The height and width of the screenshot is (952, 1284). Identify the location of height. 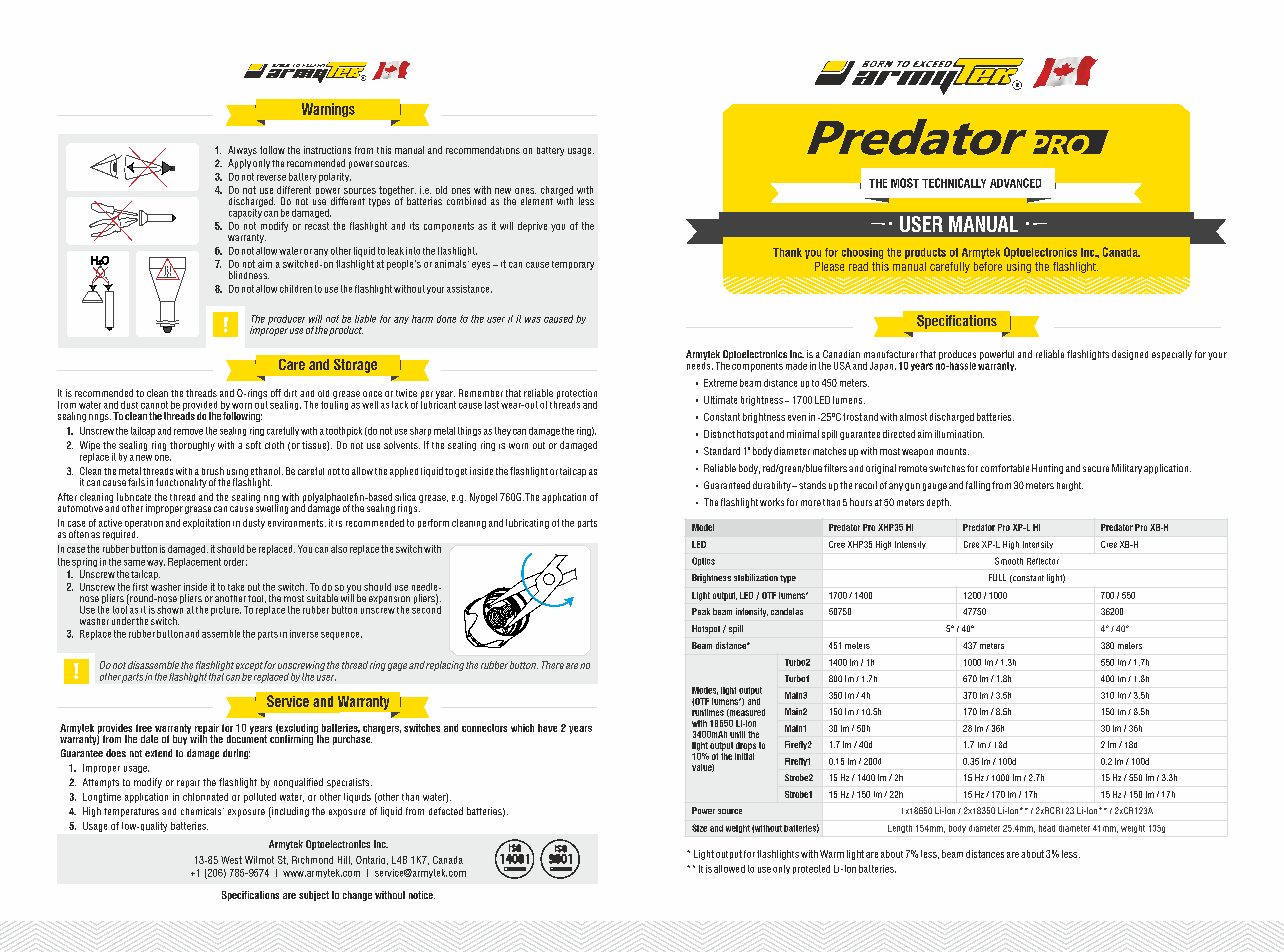
(1070, 486).
